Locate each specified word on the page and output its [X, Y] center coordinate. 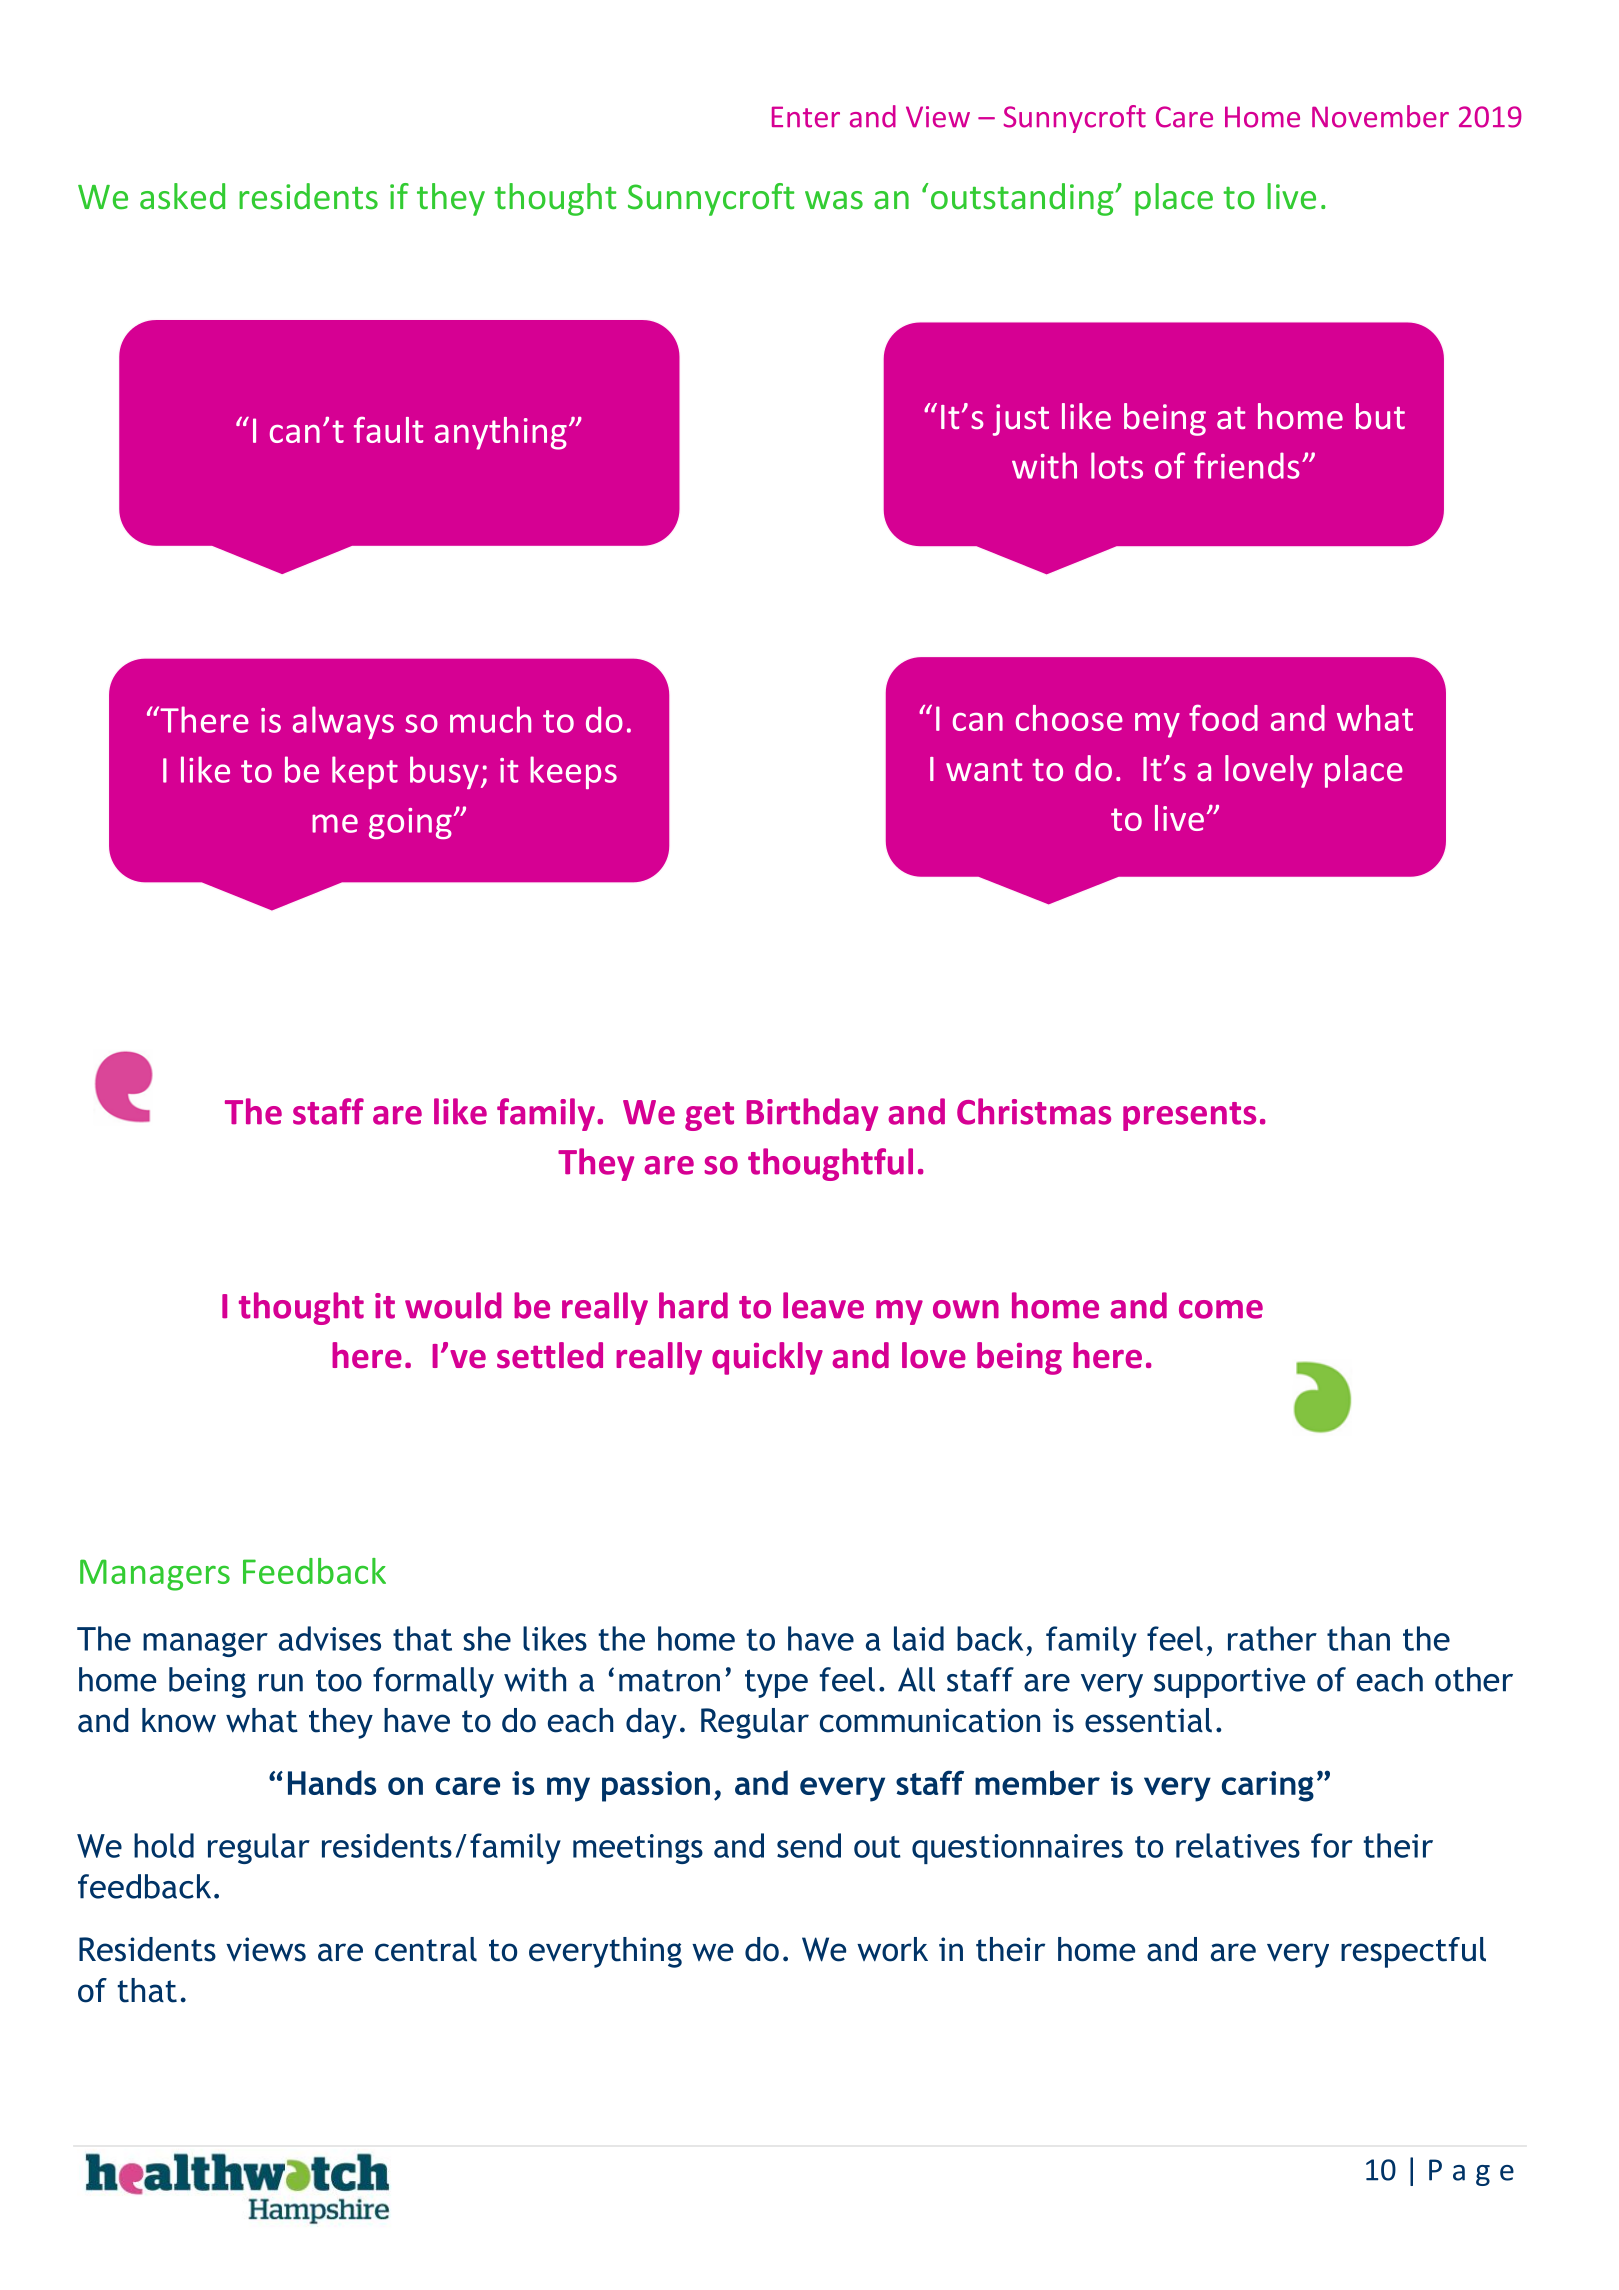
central [426, 1949]
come [1221, 1309]
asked [182, 196]
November [1380, 116]
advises [330, 1638]
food [1223, 718]
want [984, 770]
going [410, 823]
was [834, 200]
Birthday [812, 1114]
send [809, 1845]
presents [1189, 1116]
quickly [767, 1358]
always [343, 722]
